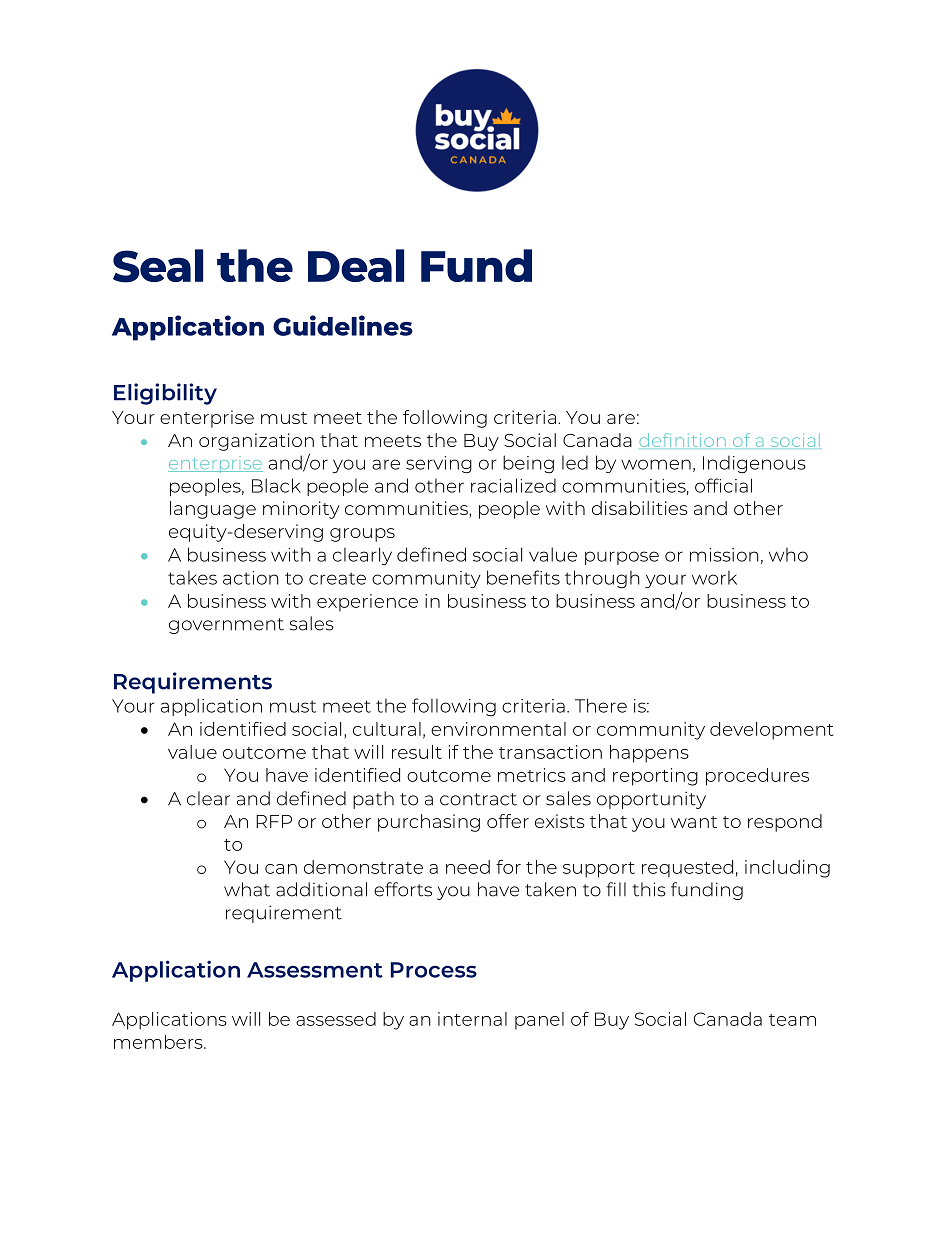 This document has height=1233, width=952. What do you see at coordinates (714, 578) in the document?
I see `work` at bounding box center [714, 578].
